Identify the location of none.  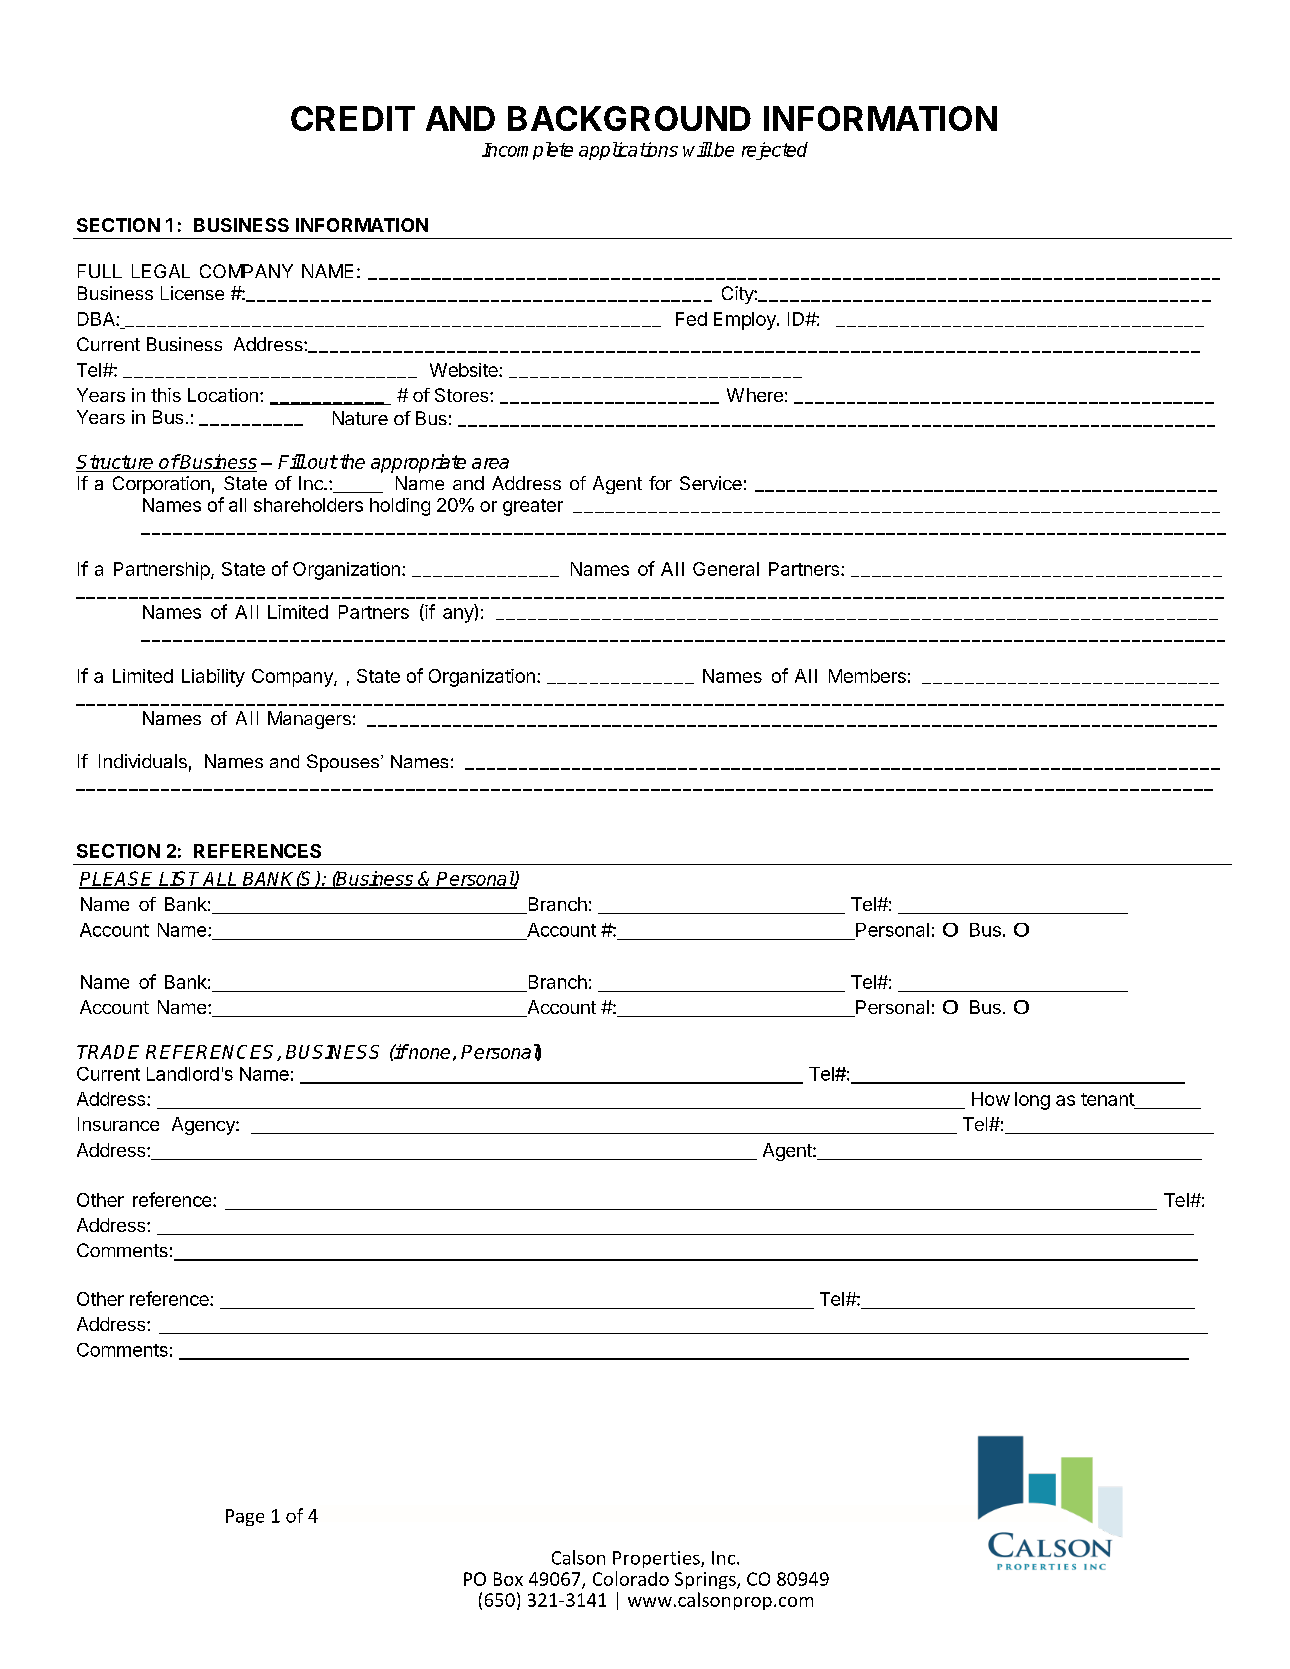
(428, 1053).
